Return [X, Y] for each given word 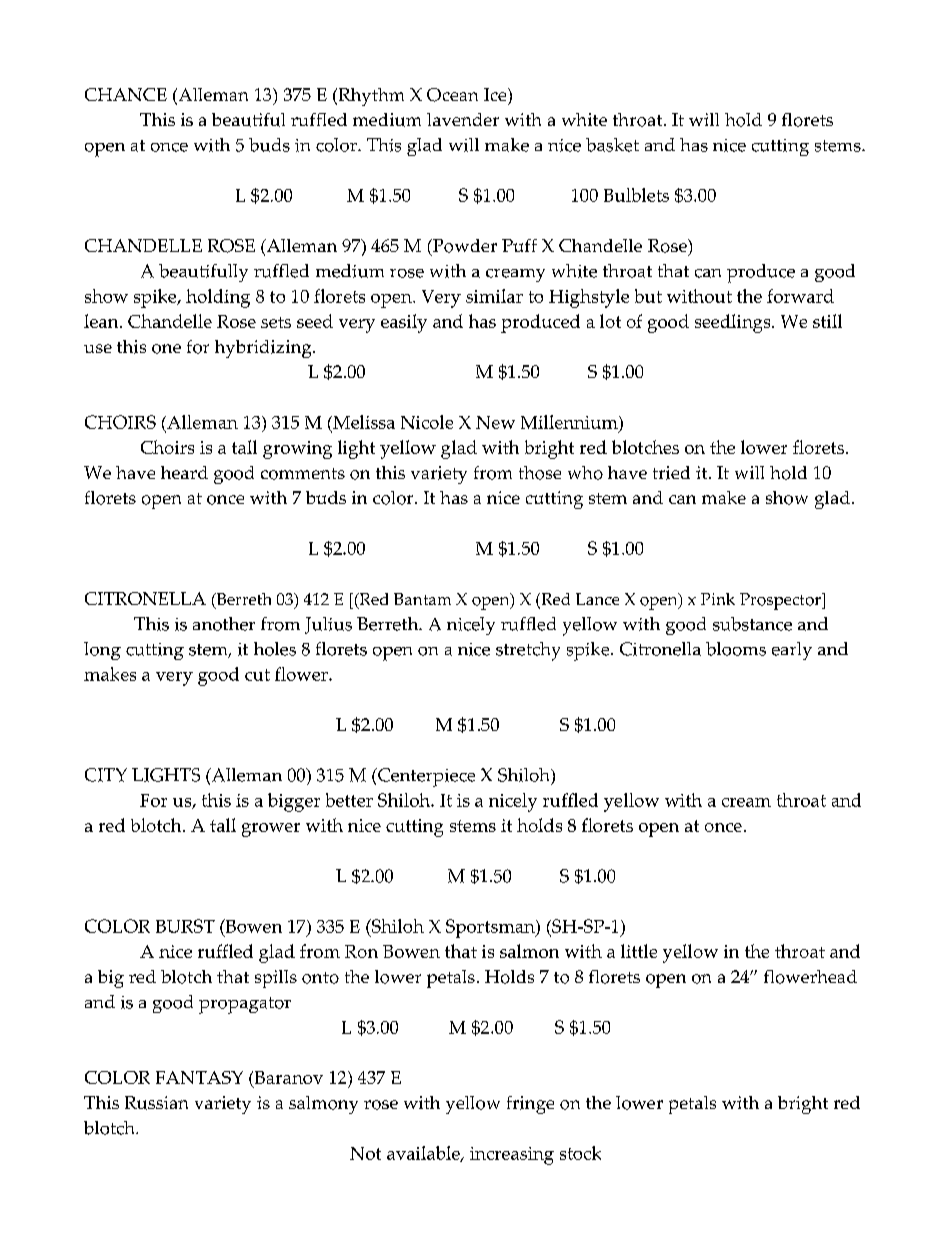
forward [800, 296]
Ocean [452, 95]
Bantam [422, 599]
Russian [156, 1103]
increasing [512, 1156]
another [224, 624]
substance [752, 624]
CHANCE [126, 94]
